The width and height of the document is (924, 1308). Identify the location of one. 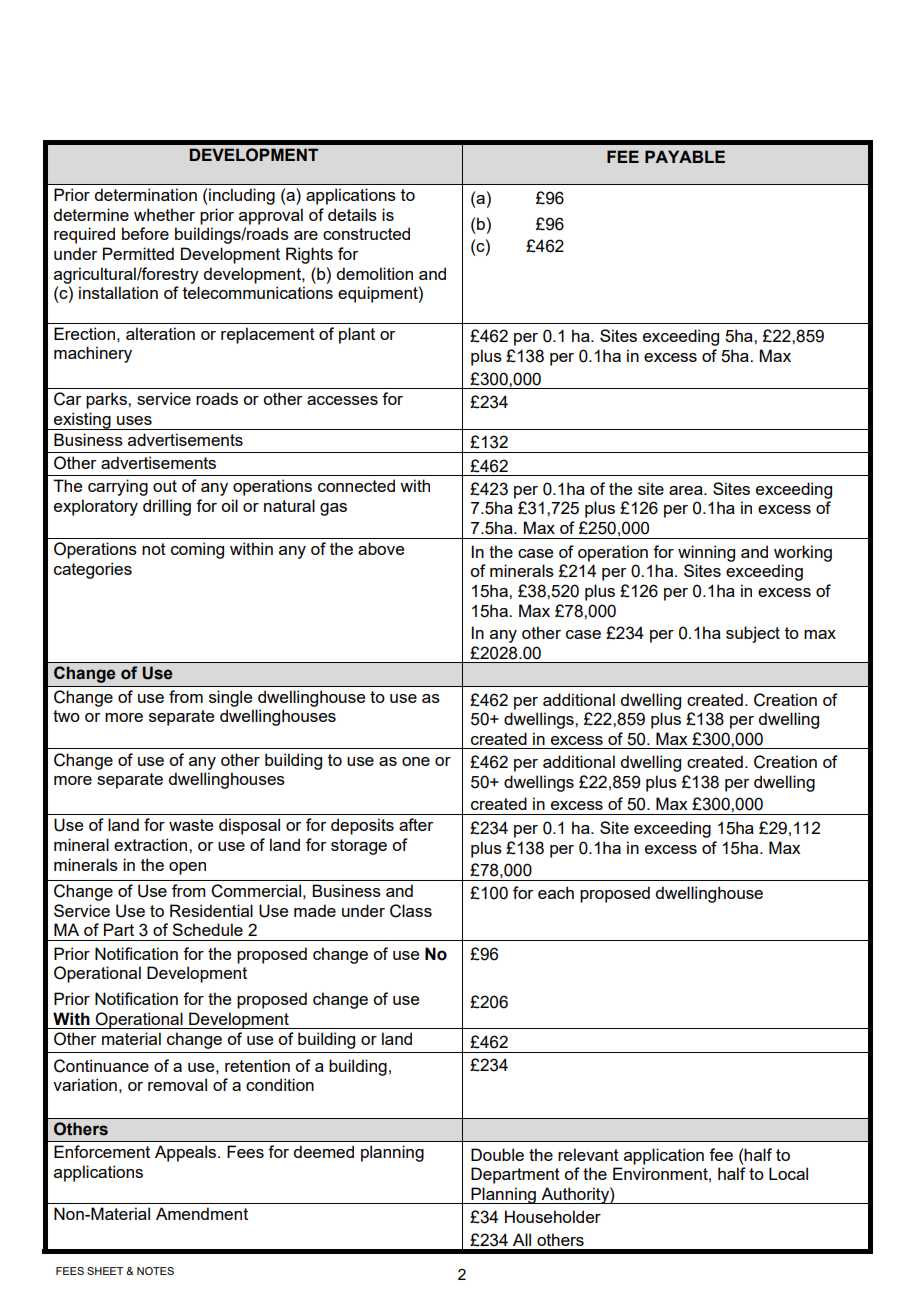
(416, 761).
